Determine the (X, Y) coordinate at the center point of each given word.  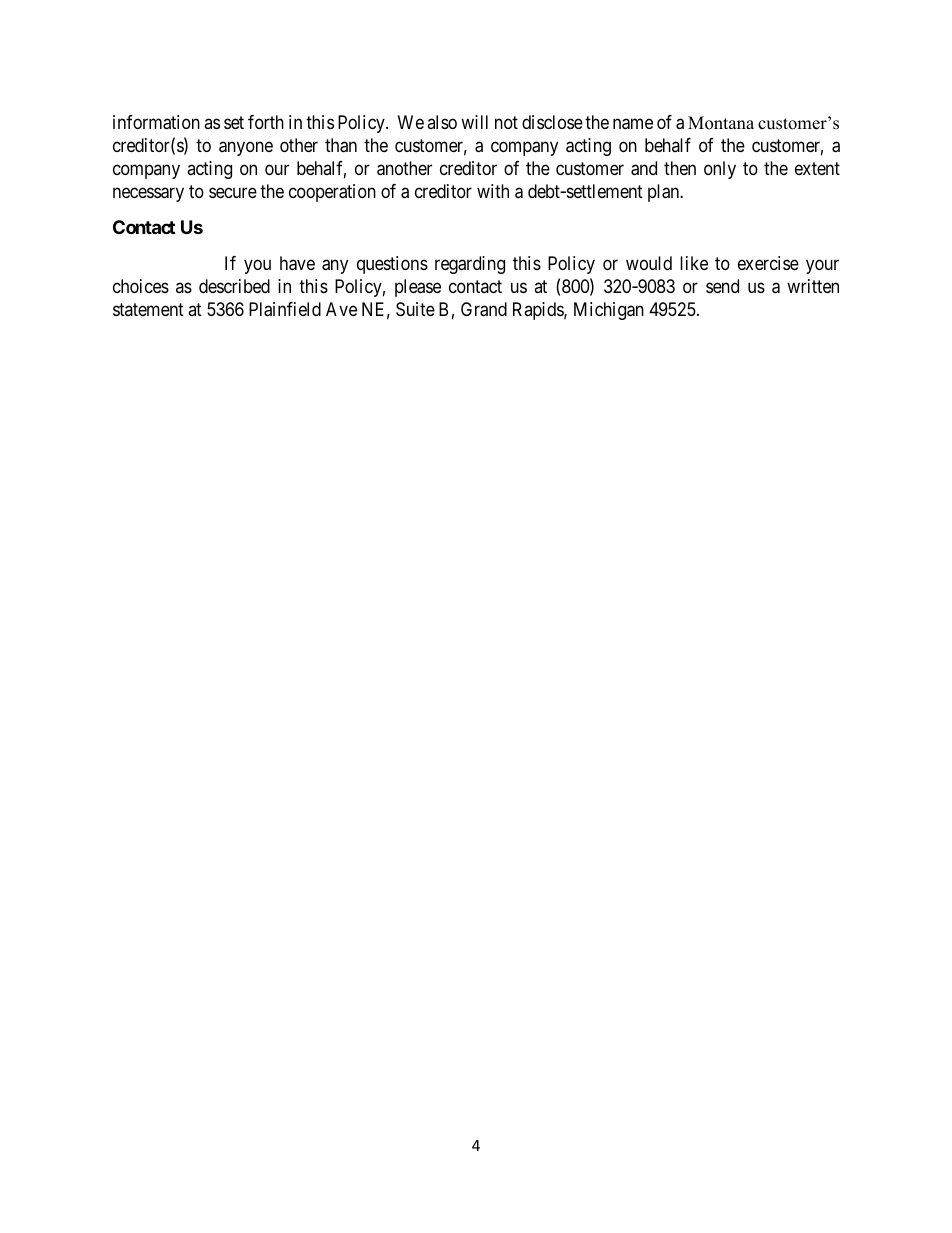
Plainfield (285, 309)
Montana (721, 123)
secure (233, 193)
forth (266, 122)
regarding (470, 265)
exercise (768, 263)
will (474, 122)
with (493, 191)
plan (665, 193)
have (297, 263)
